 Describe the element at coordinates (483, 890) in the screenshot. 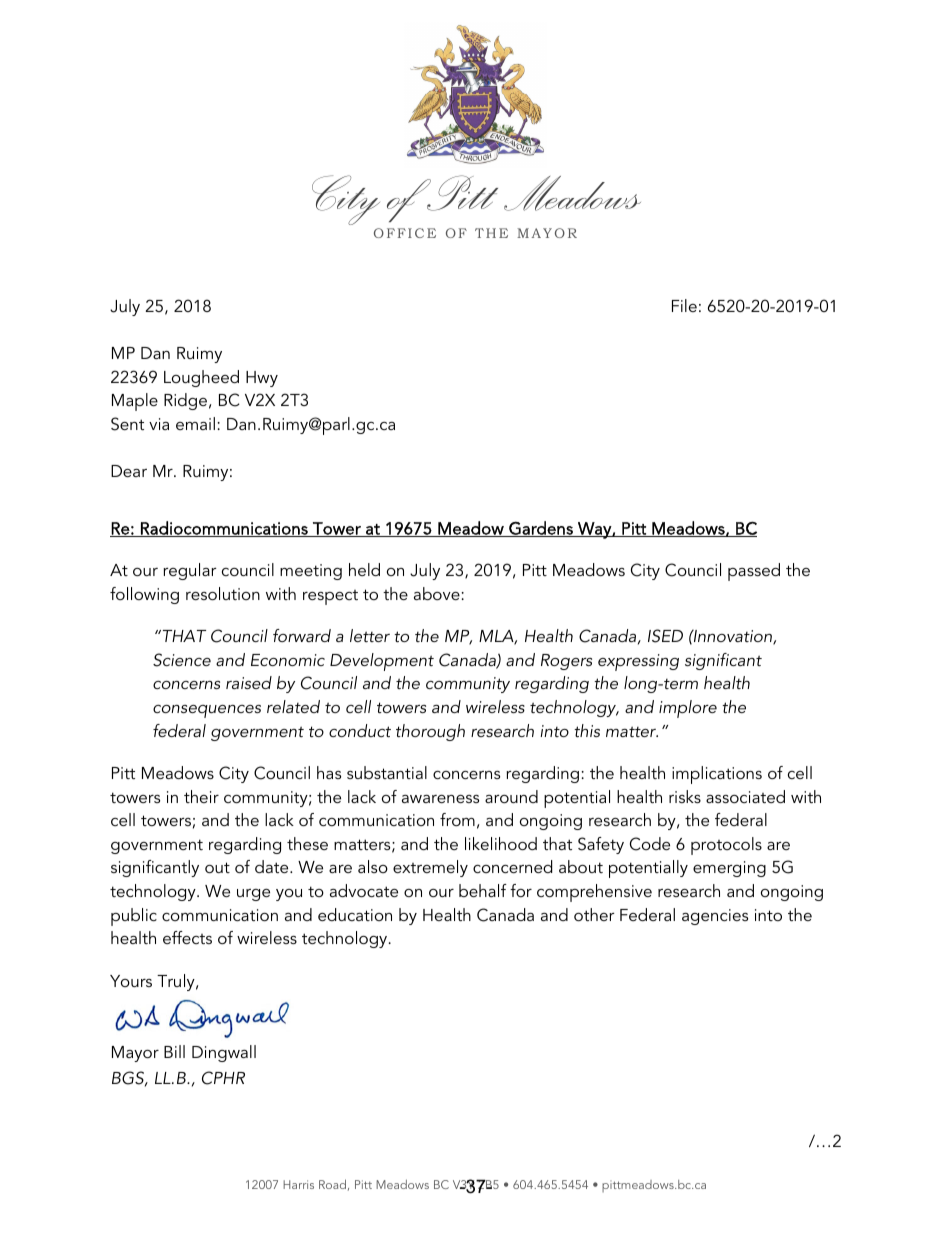

I see `behalf` at that location.
